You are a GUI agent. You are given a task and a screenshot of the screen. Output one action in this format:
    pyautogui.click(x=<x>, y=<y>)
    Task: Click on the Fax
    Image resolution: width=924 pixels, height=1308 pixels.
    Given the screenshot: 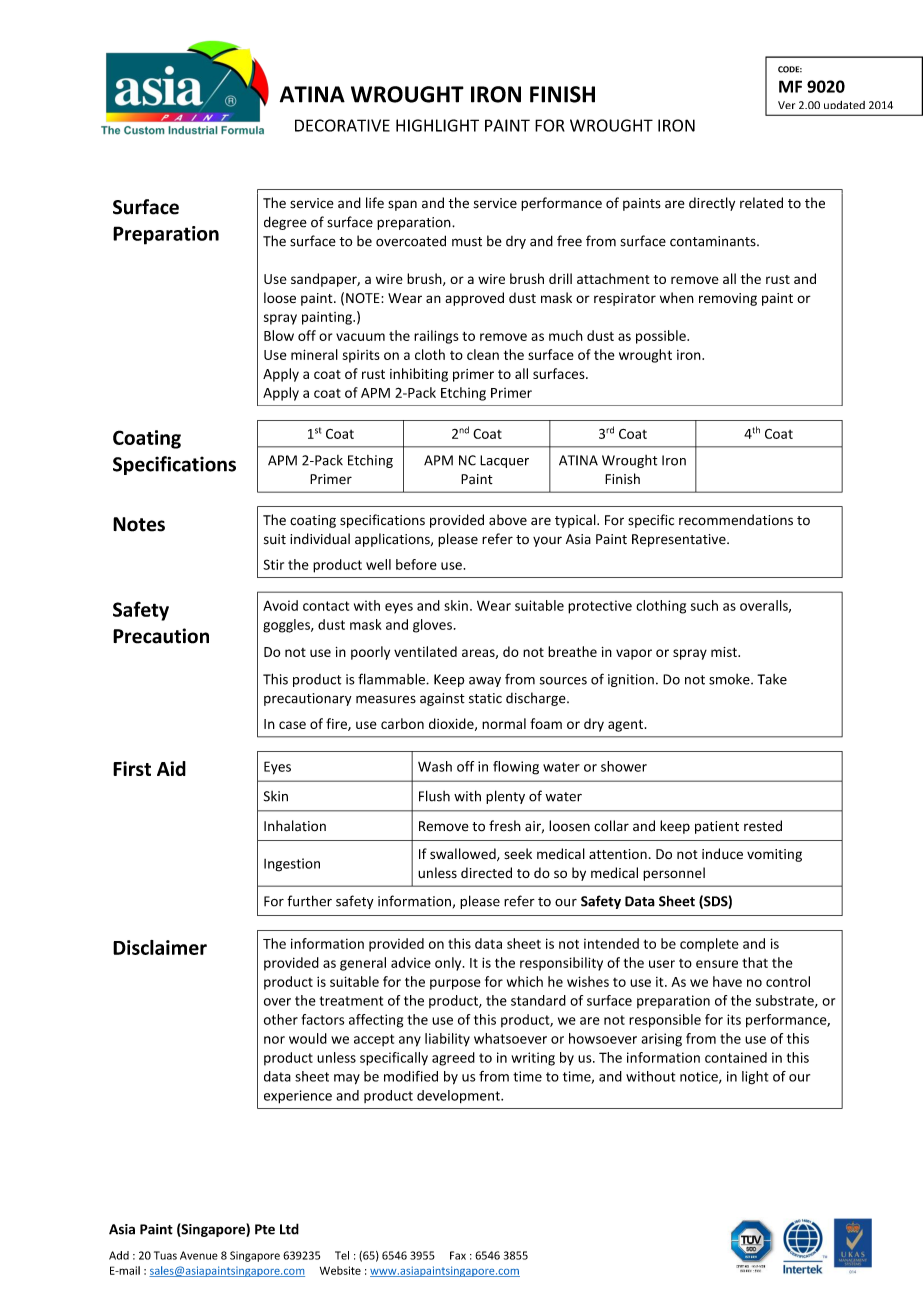 What is the action you would take?
    pyautogui.click(x=458, y=1255)
